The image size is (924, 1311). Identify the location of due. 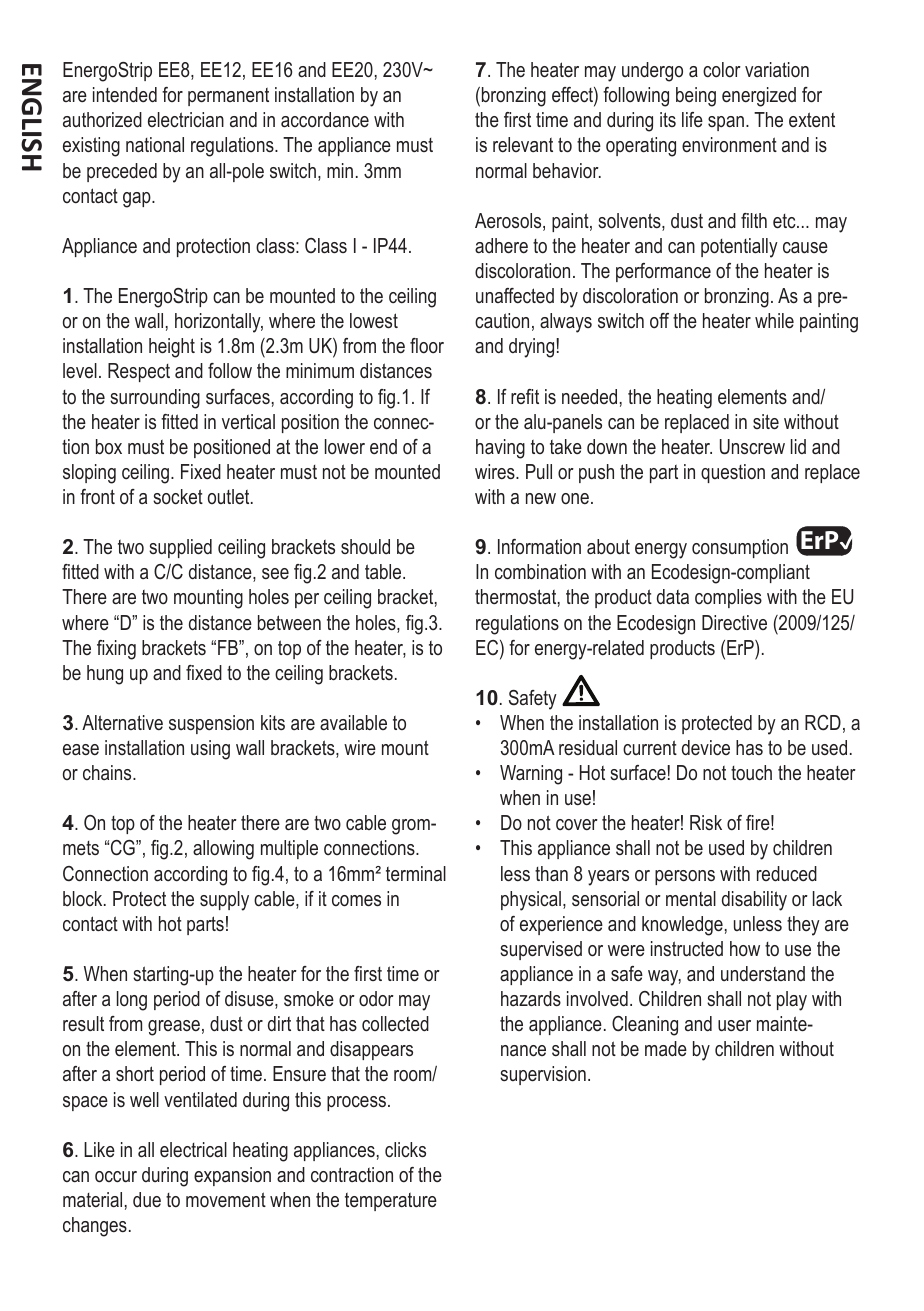
(147, 1199).
